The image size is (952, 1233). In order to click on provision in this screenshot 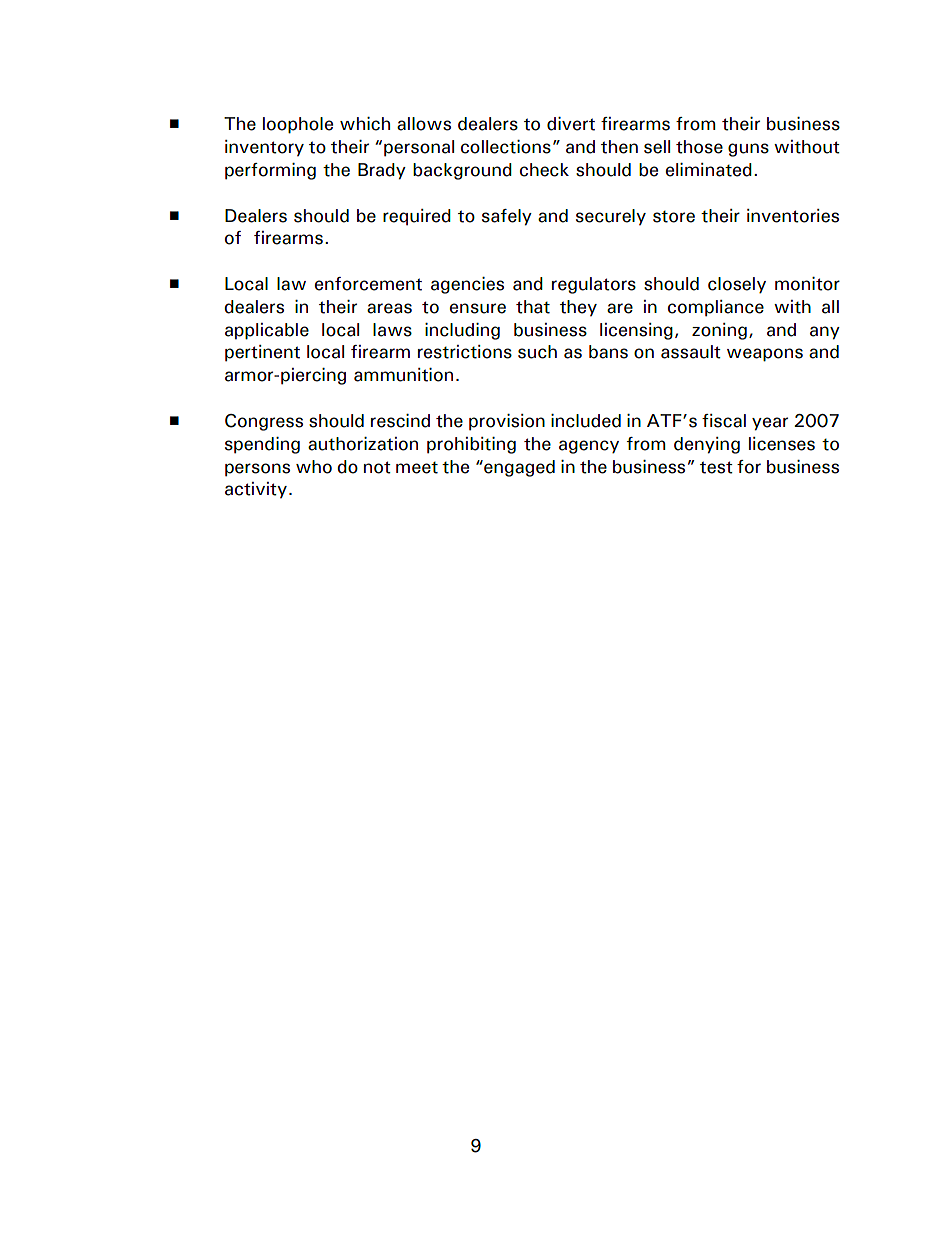, I will do `click(507, 422)`.
